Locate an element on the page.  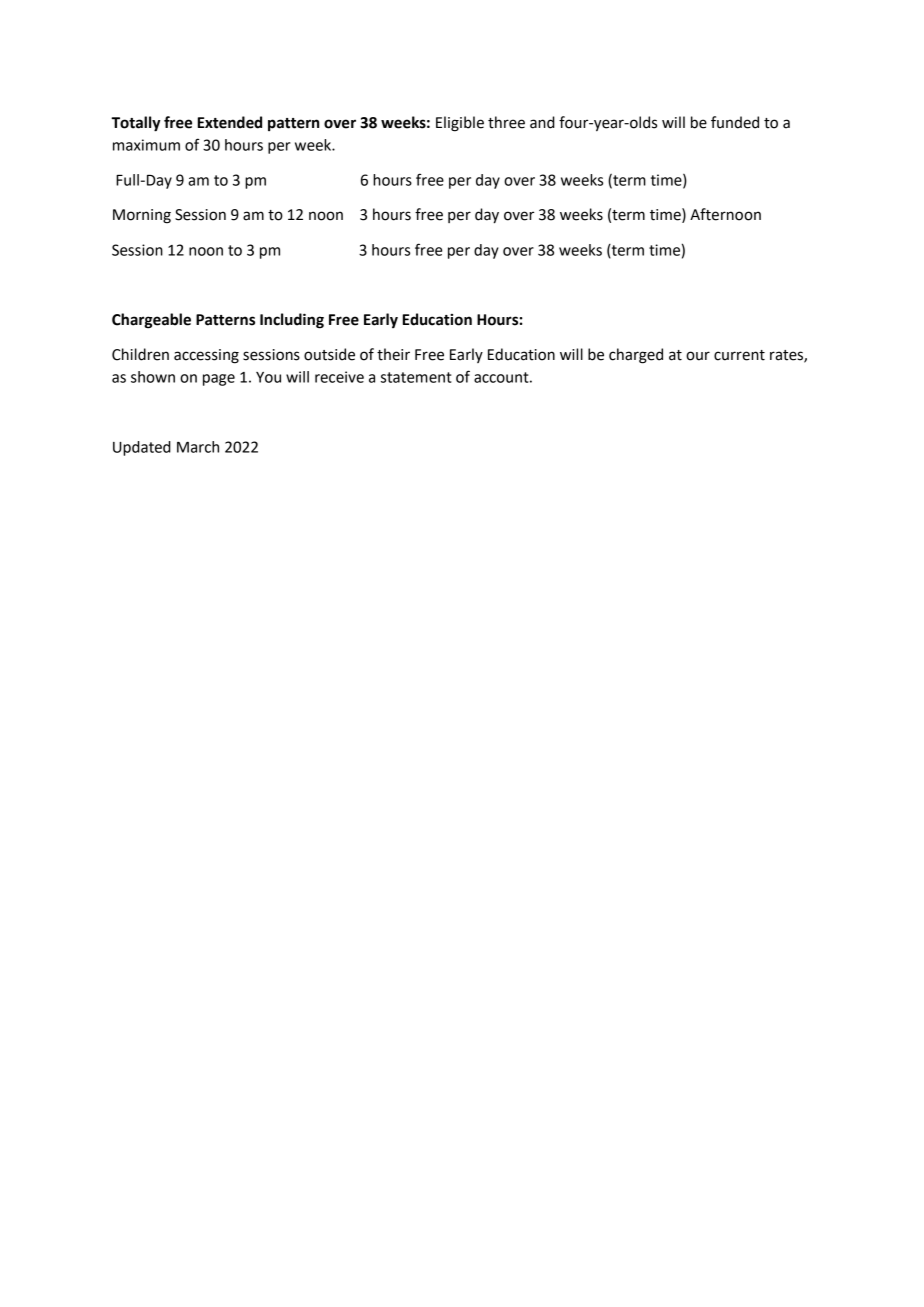
Eligible is located at coordinates (460, 124).
